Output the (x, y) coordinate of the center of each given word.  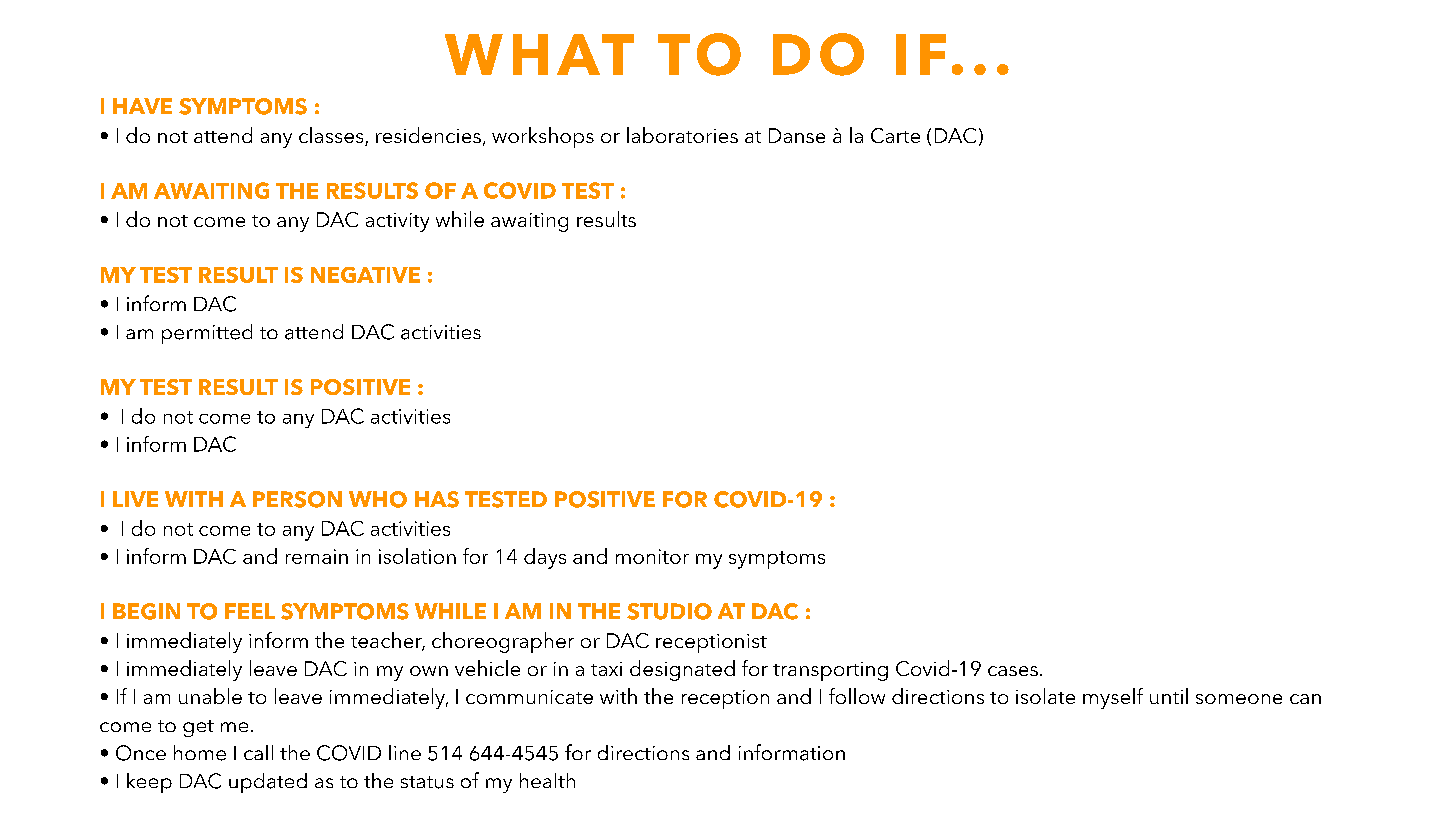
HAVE (142, 106)
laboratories (682, 135)
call (258, 752)
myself (1113, 698)
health (547, 780)
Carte (895, 135)
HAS (437, 499)
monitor (652, 556)
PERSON (297, 499)
